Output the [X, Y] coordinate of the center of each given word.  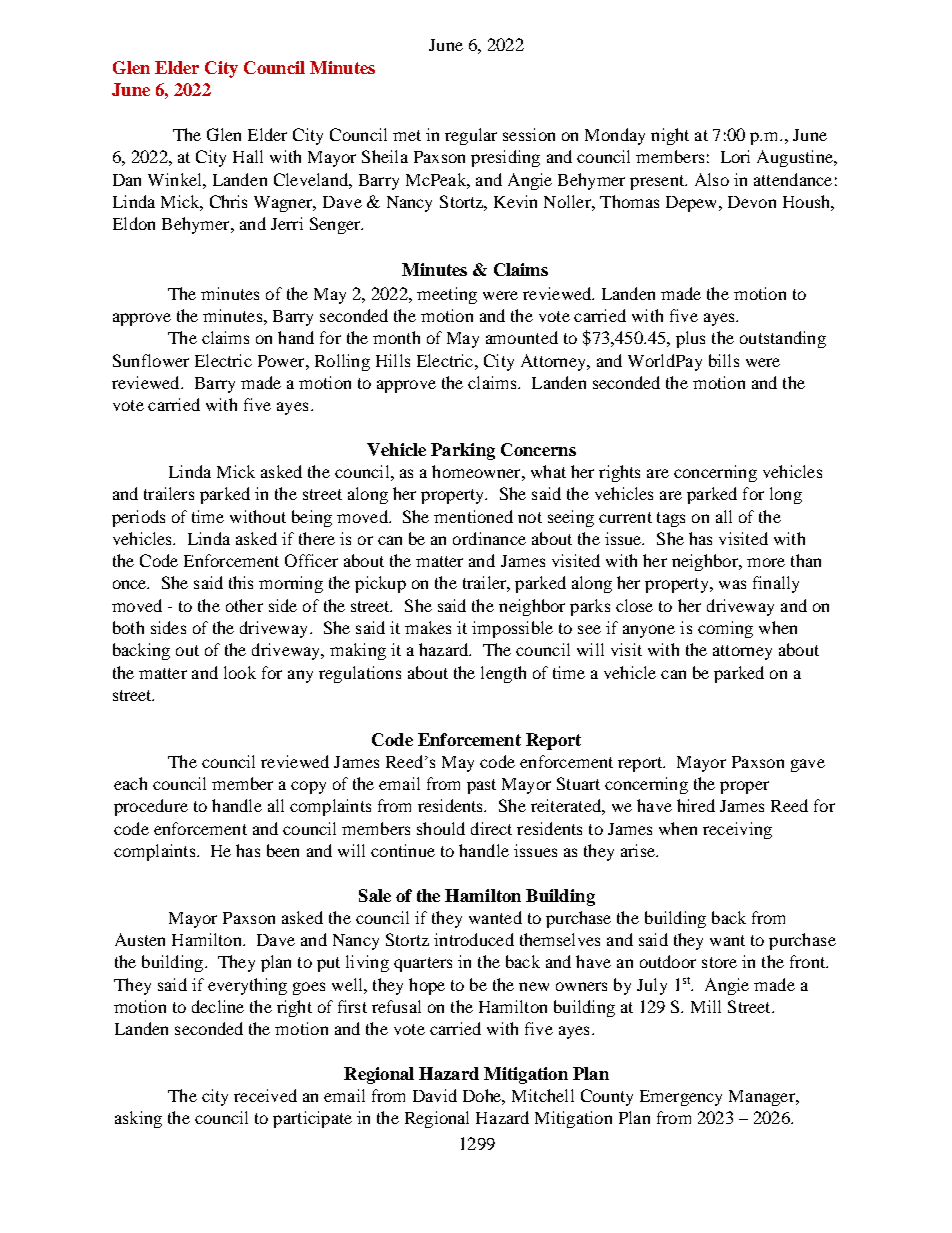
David [435, 1095]
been [283, 850]
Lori [735, 156]
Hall [248, 156]
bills [724, 360]
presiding [505, 158]
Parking [463, 451]
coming [725, 629]
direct [491, 828]
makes [428, 627]
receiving [737, 830]
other [244, 605]
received [265, 1095]
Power [282, 361]
